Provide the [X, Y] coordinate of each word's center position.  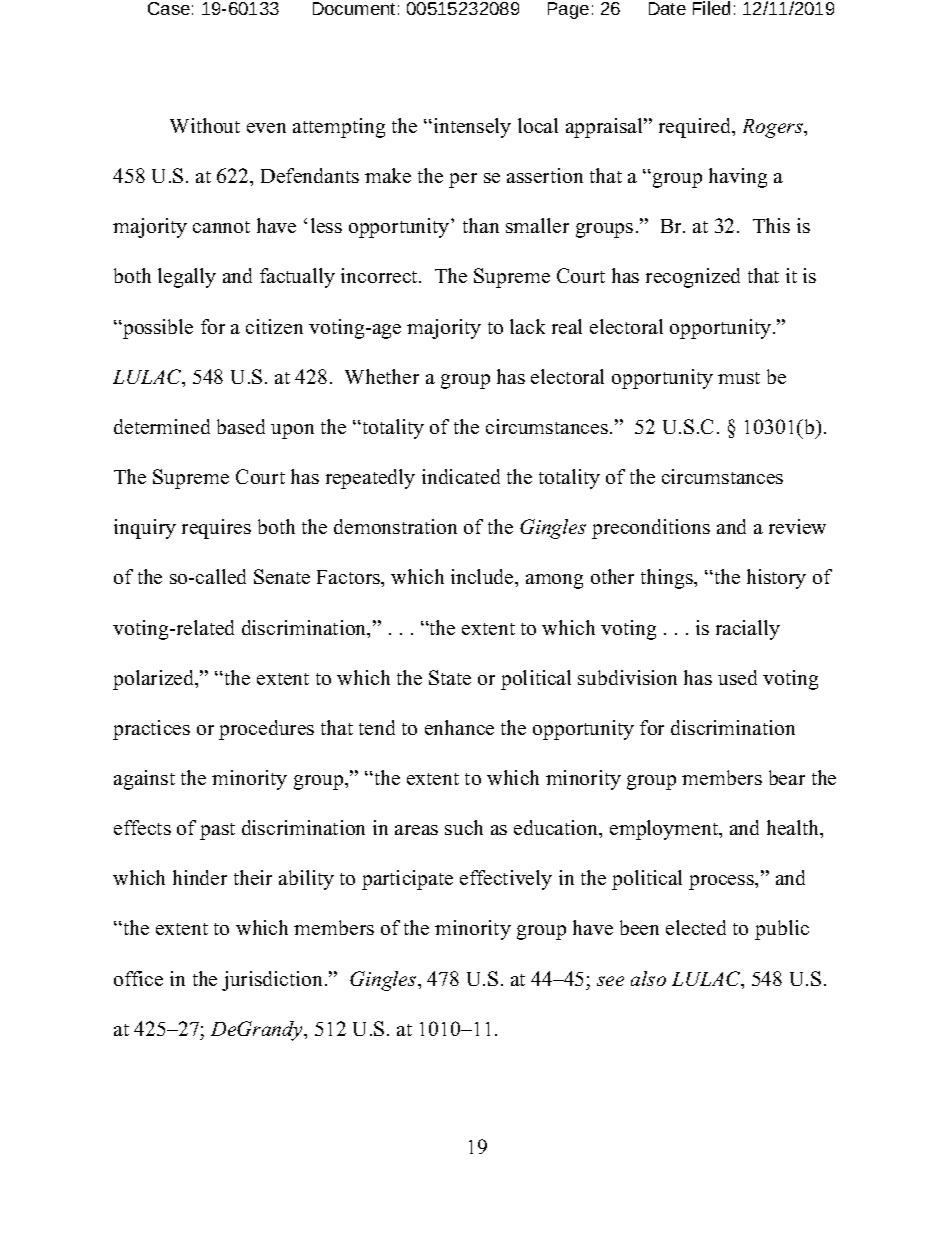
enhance [459, 727]
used [737, 677]
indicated [461, 476]
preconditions [651, 529]
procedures [266, 730]
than [481, 225]
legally [187, 278]
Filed [711, 8]
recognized [693, 278]
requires [216, 529]
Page [568, 10]
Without [205, 125]
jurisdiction [272, 981]
